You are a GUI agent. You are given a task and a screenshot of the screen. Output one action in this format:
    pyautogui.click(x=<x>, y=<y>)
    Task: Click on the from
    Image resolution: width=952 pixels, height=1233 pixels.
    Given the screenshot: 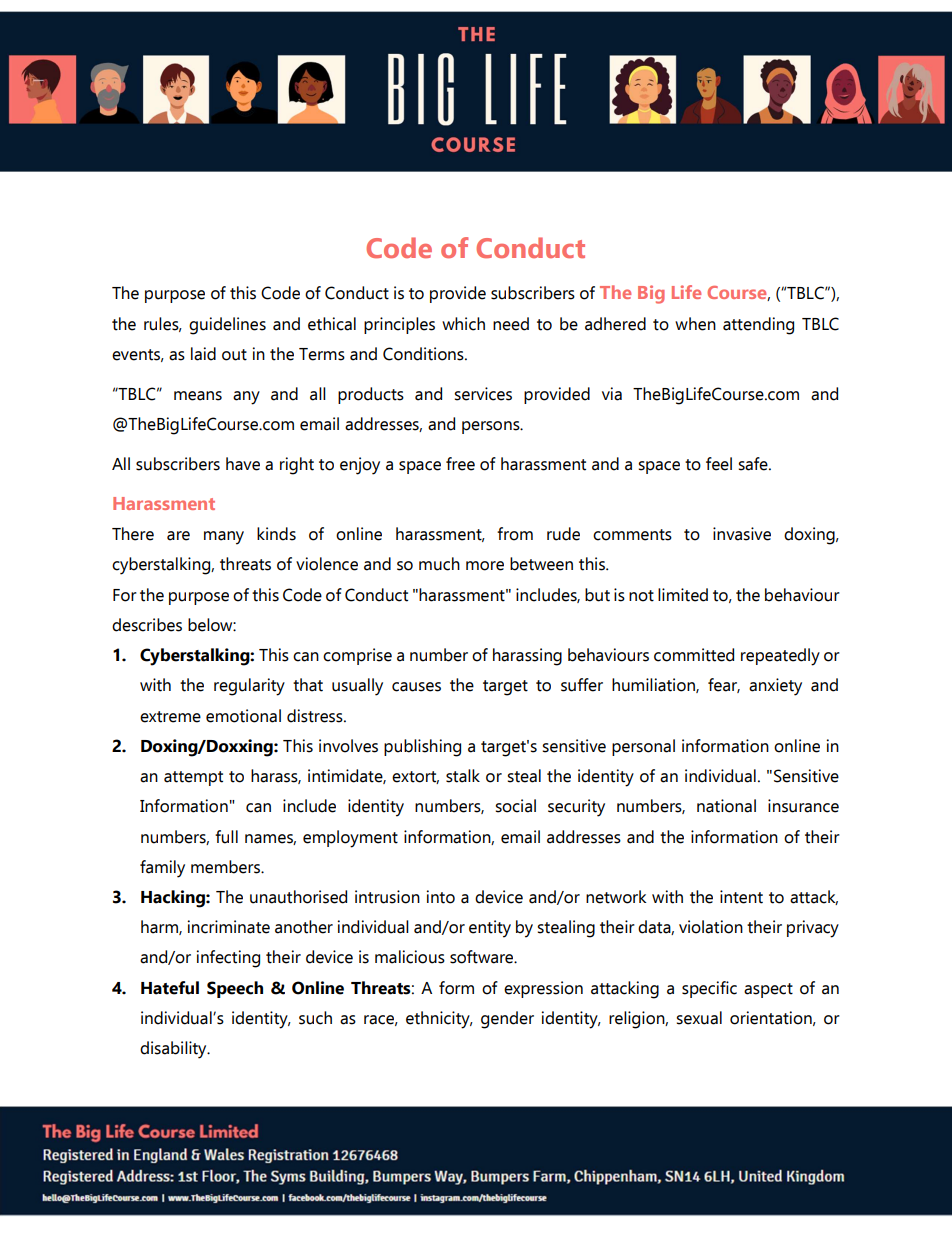 What is the action you would take?
    pyautogui.click(x=515, y=534)
